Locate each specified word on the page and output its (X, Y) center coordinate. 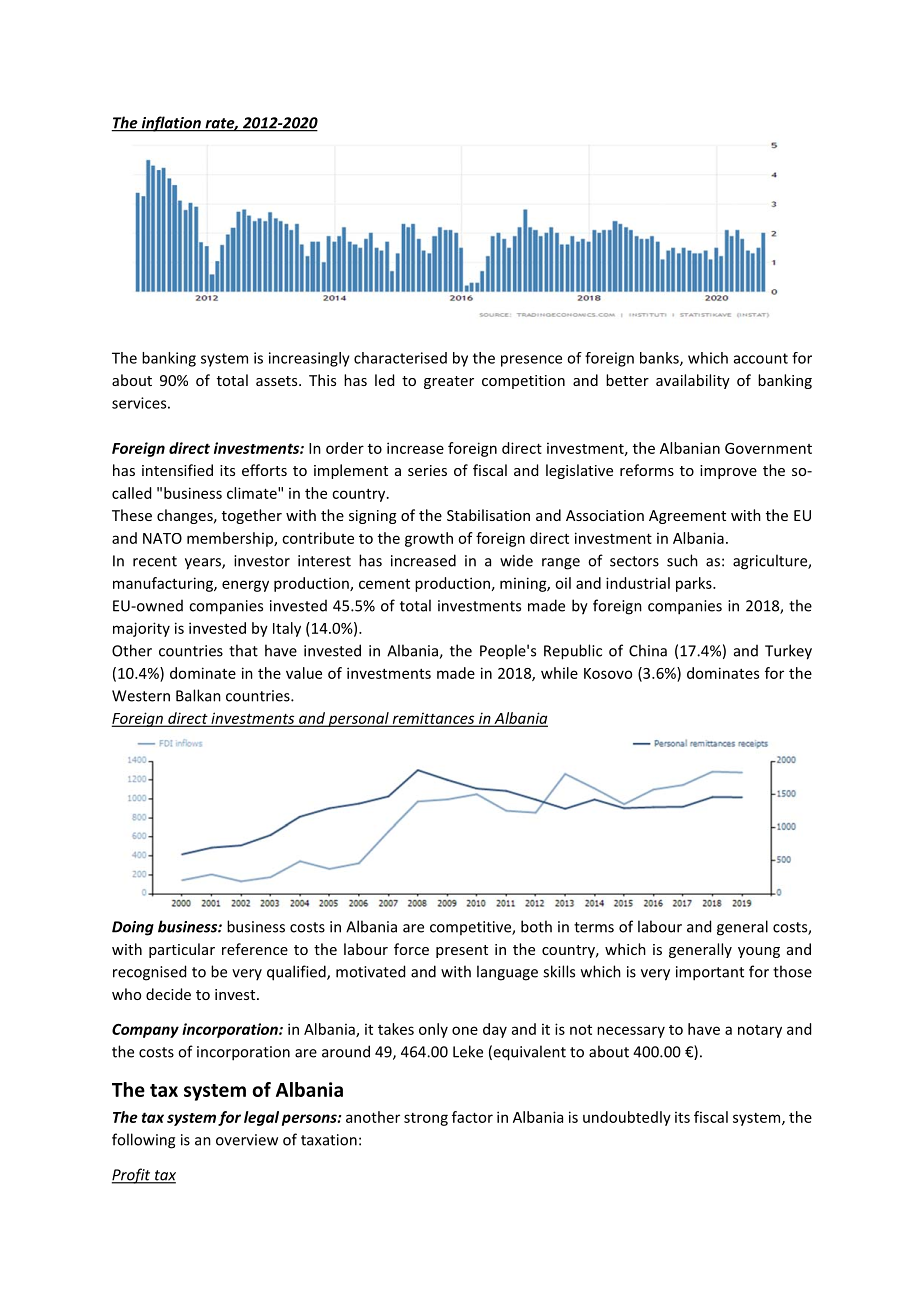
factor (472, 1117)
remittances (433, 719)
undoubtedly (627, 1118)
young (759, 952)
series (427, 470)
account (761, 358)
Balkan (198, 695)
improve (728, 472)
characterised (400, 358)
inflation (171, 124)
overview (247, 1140)
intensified (177, 470)
